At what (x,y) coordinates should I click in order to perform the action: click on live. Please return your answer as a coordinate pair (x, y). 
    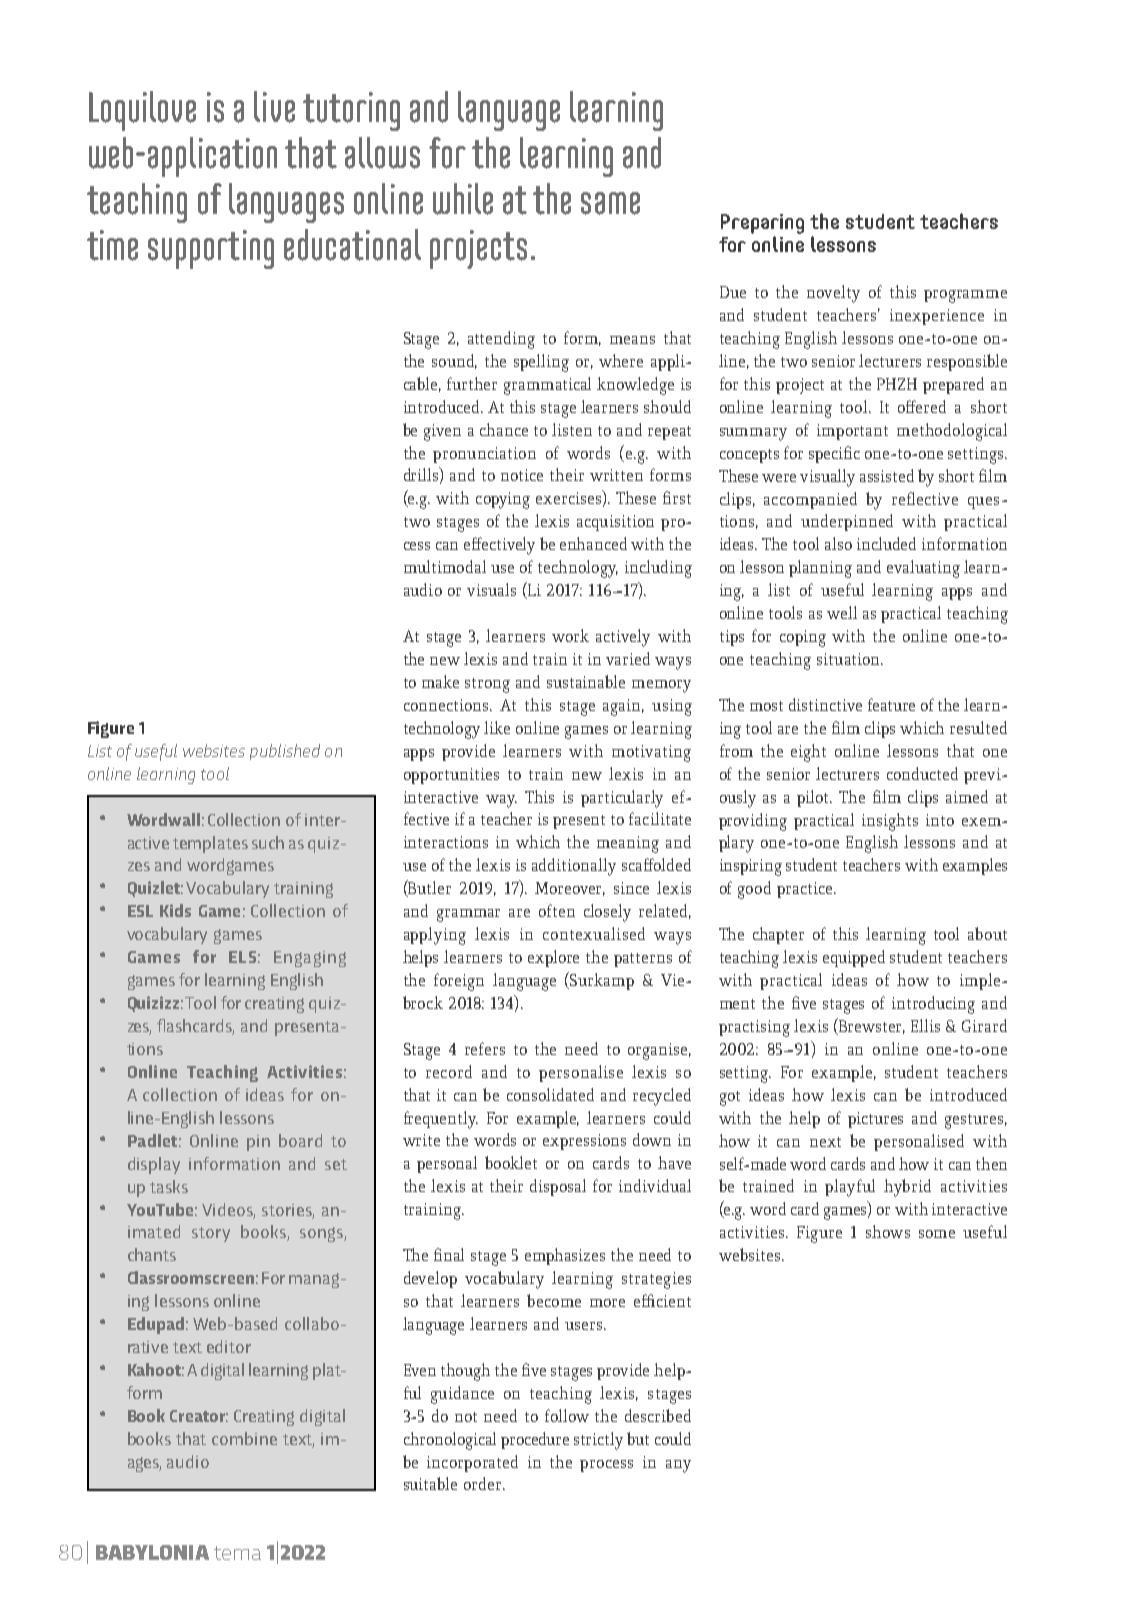
    Looking at the image, I should click on (274, 107).
